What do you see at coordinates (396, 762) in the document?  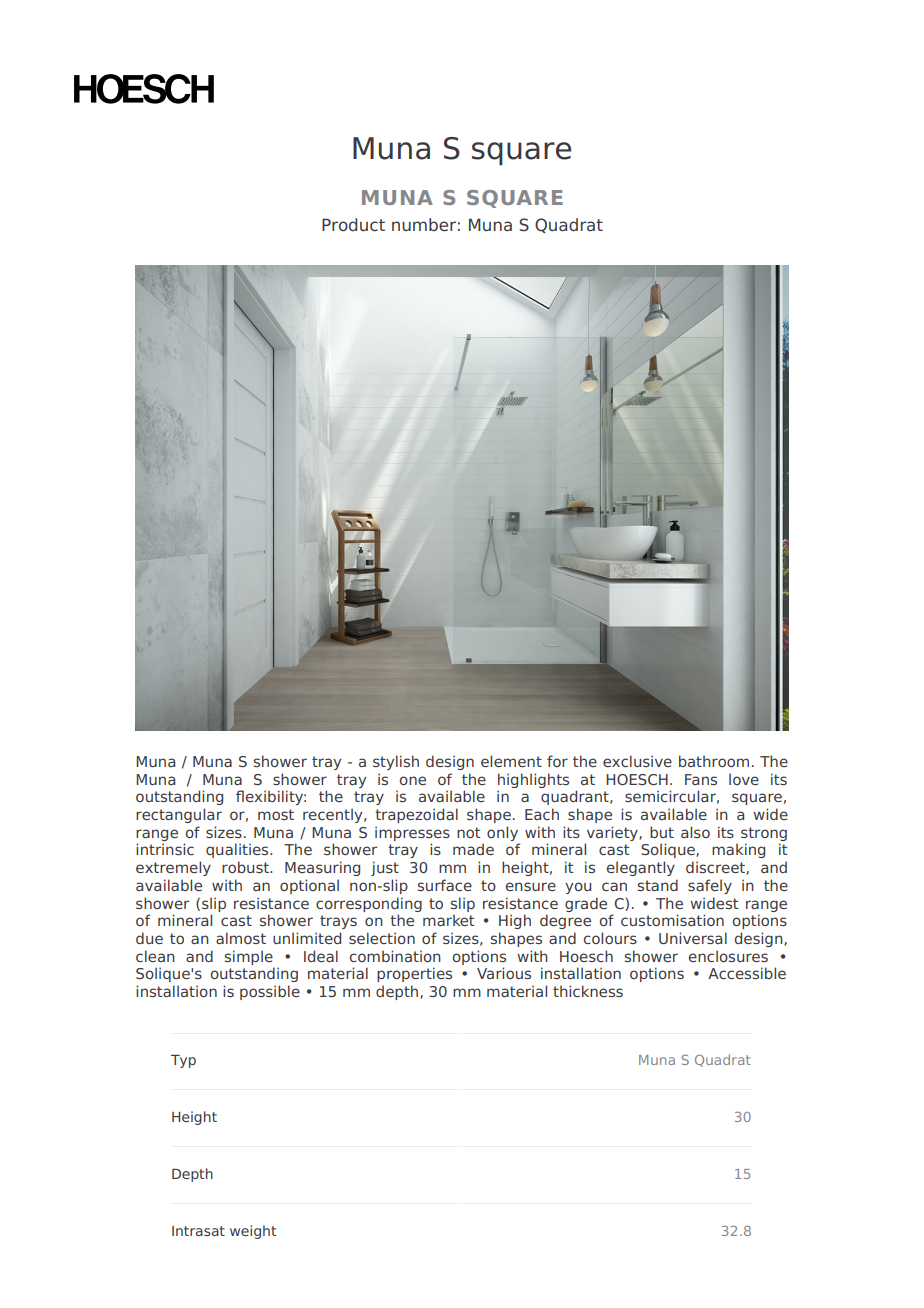 I see `stylish` at bounding box center [396, 762].
